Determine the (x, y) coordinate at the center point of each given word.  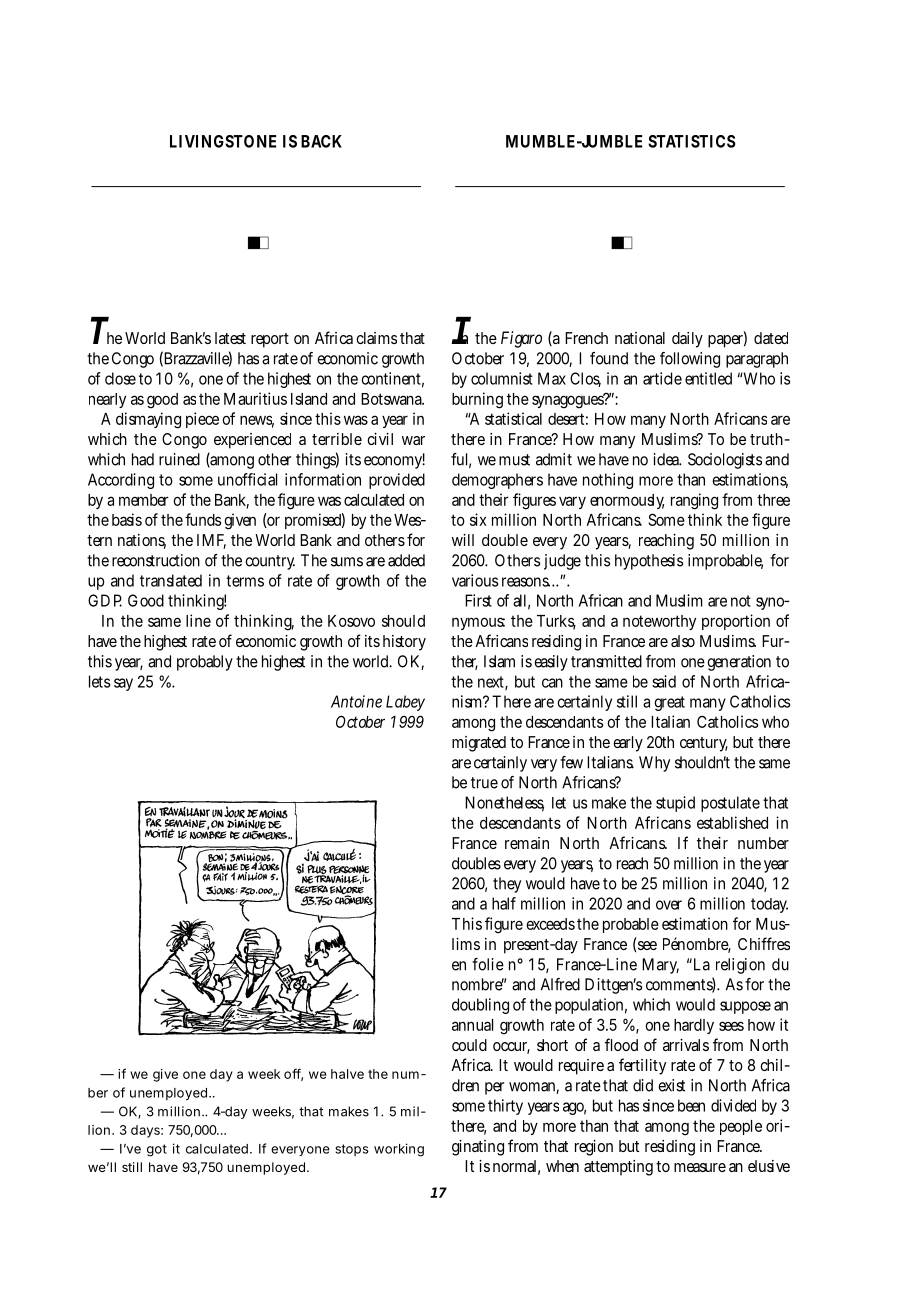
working (399, 1150)
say (123, 684)
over (669, 905)
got (157, 1150)
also (683, 641)
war (413, 440)
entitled (708, 378)
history (404, 643)
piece (202, 420)
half (504, 903)
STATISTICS (692, 141)
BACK (321, 141)
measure (700, 1167)
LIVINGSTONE (223, 141)
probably (205, 663)
